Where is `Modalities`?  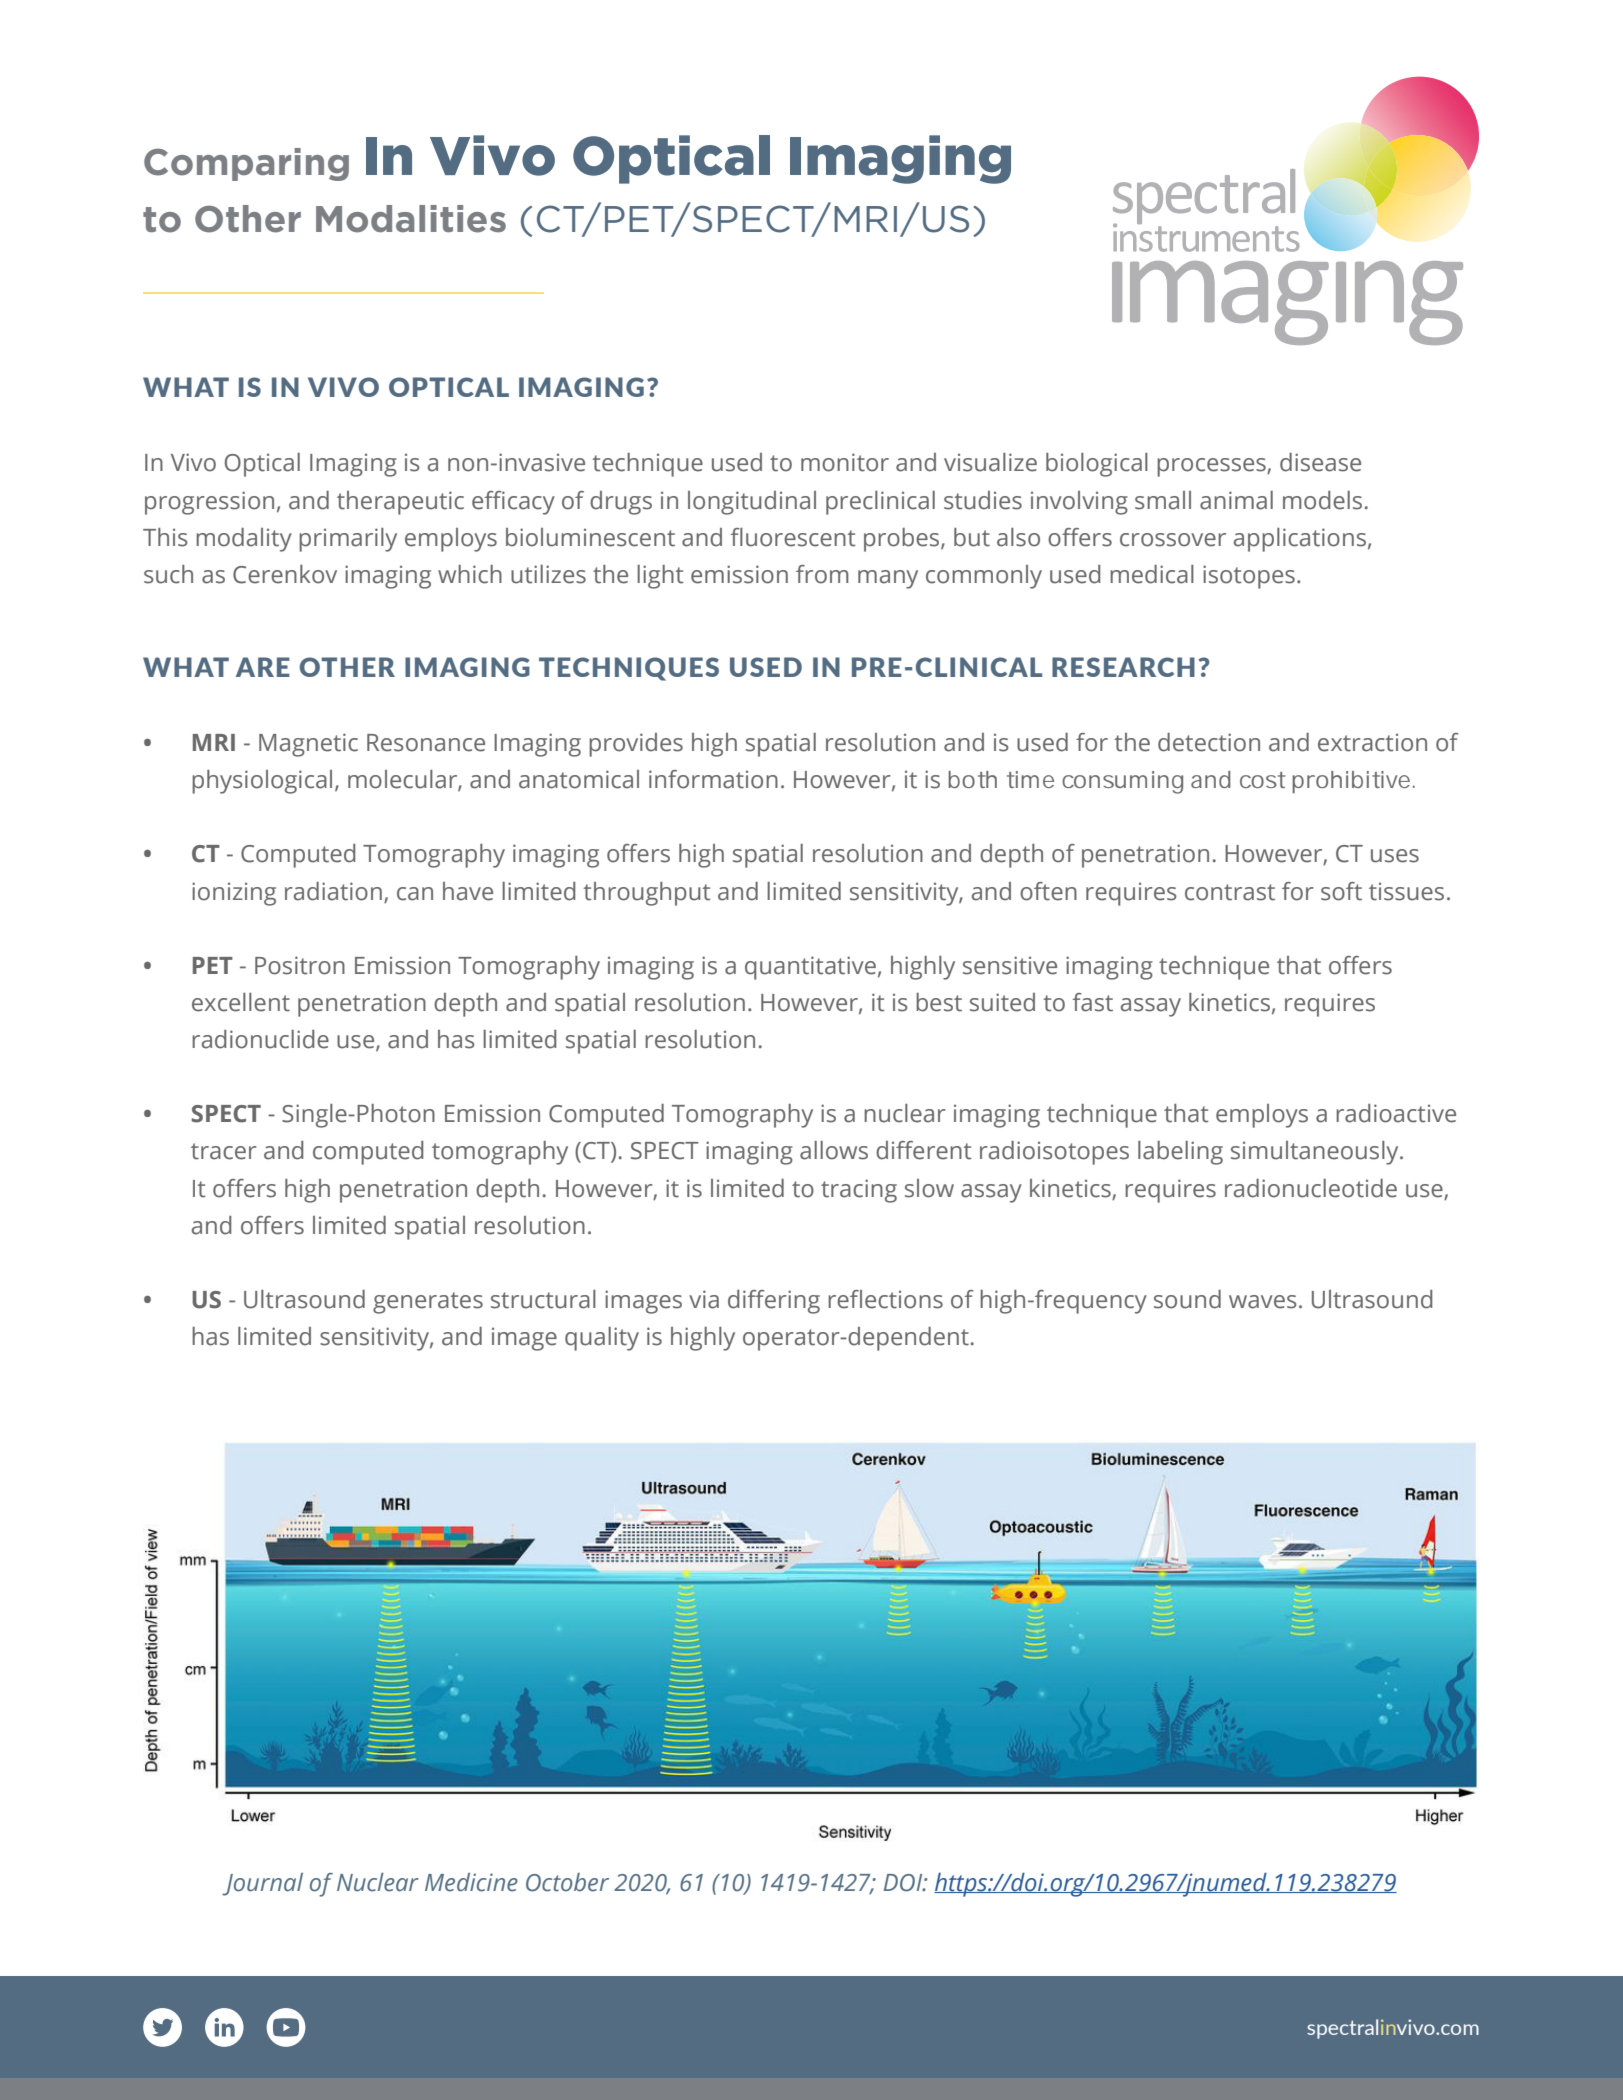
Modalities is located at coordinates (411, 219).
